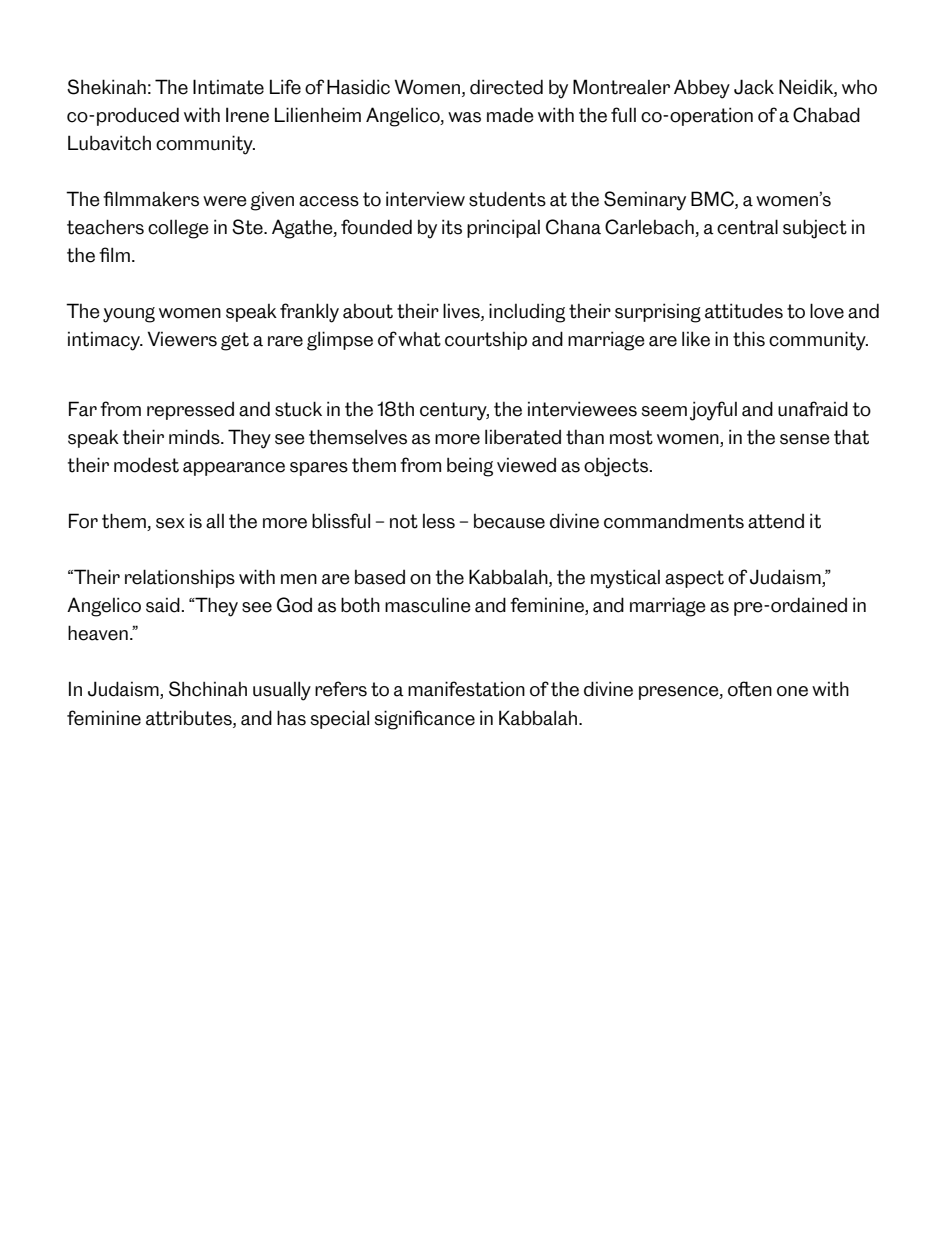 The height and width of the document is (1233, 952). I want to click on liberated, so click(523, 437).
